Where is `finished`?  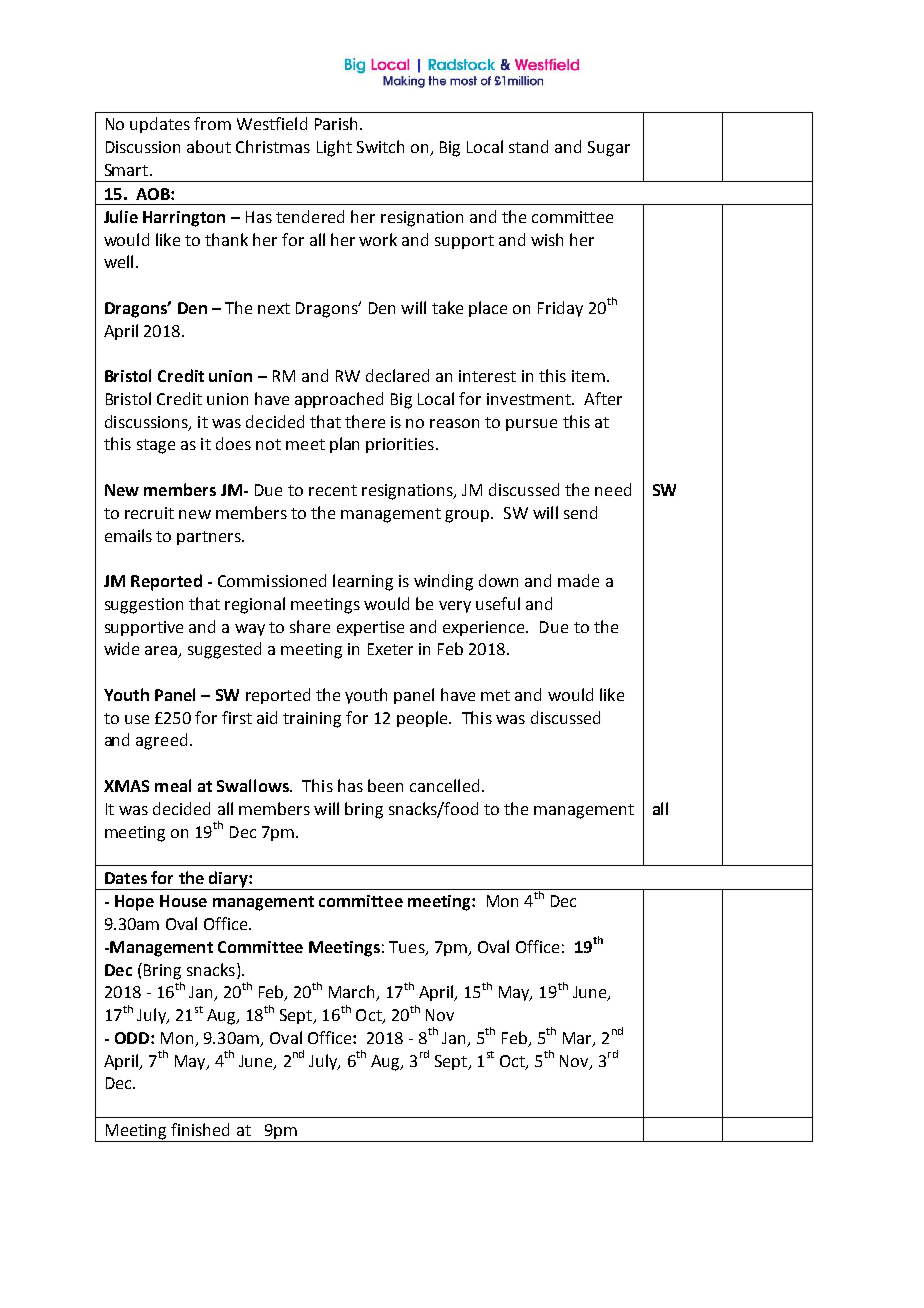
finished is located at coordinates (200, 1129).
